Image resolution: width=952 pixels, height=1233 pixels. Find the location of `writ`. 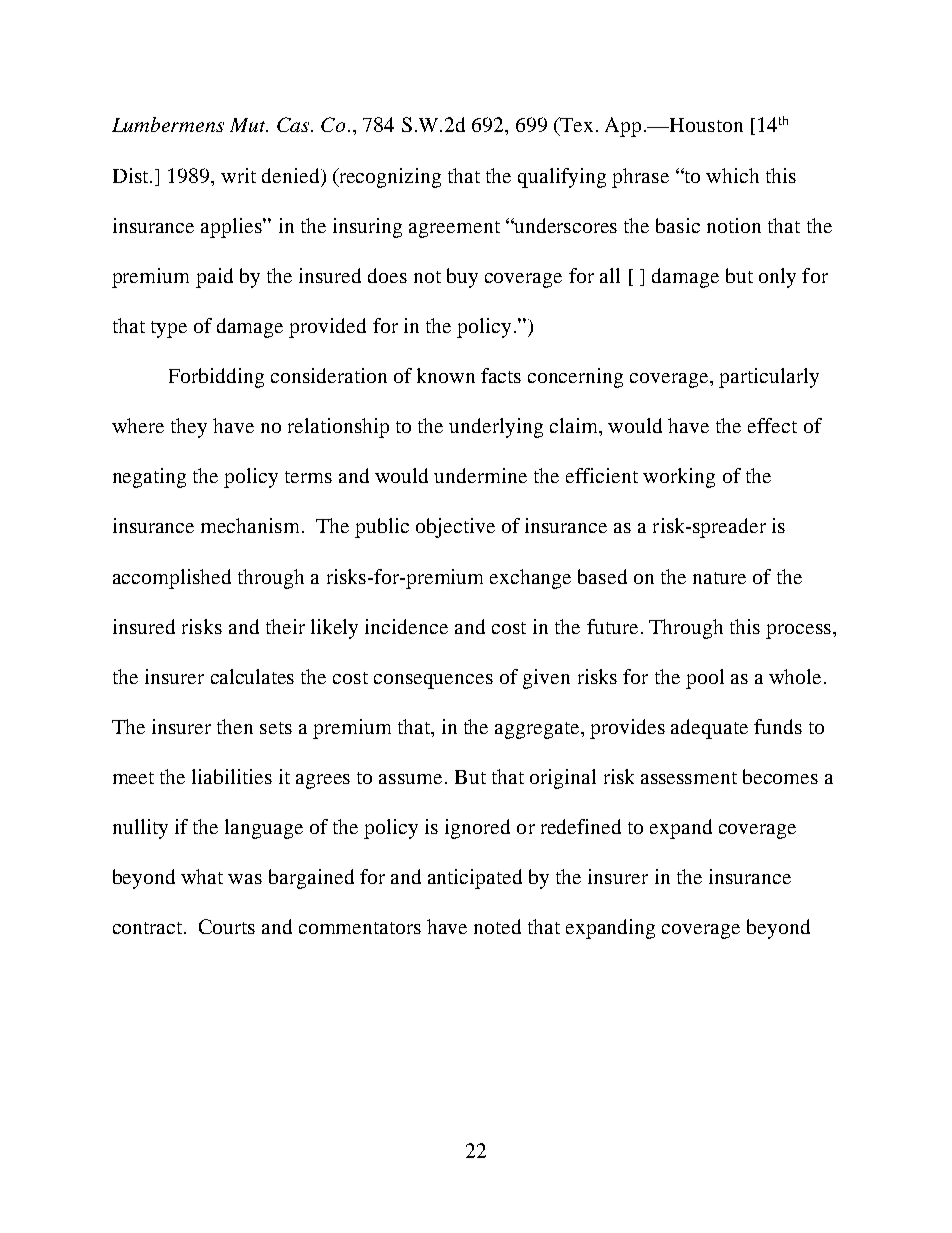

writ is located at coordinates (238, 175).
